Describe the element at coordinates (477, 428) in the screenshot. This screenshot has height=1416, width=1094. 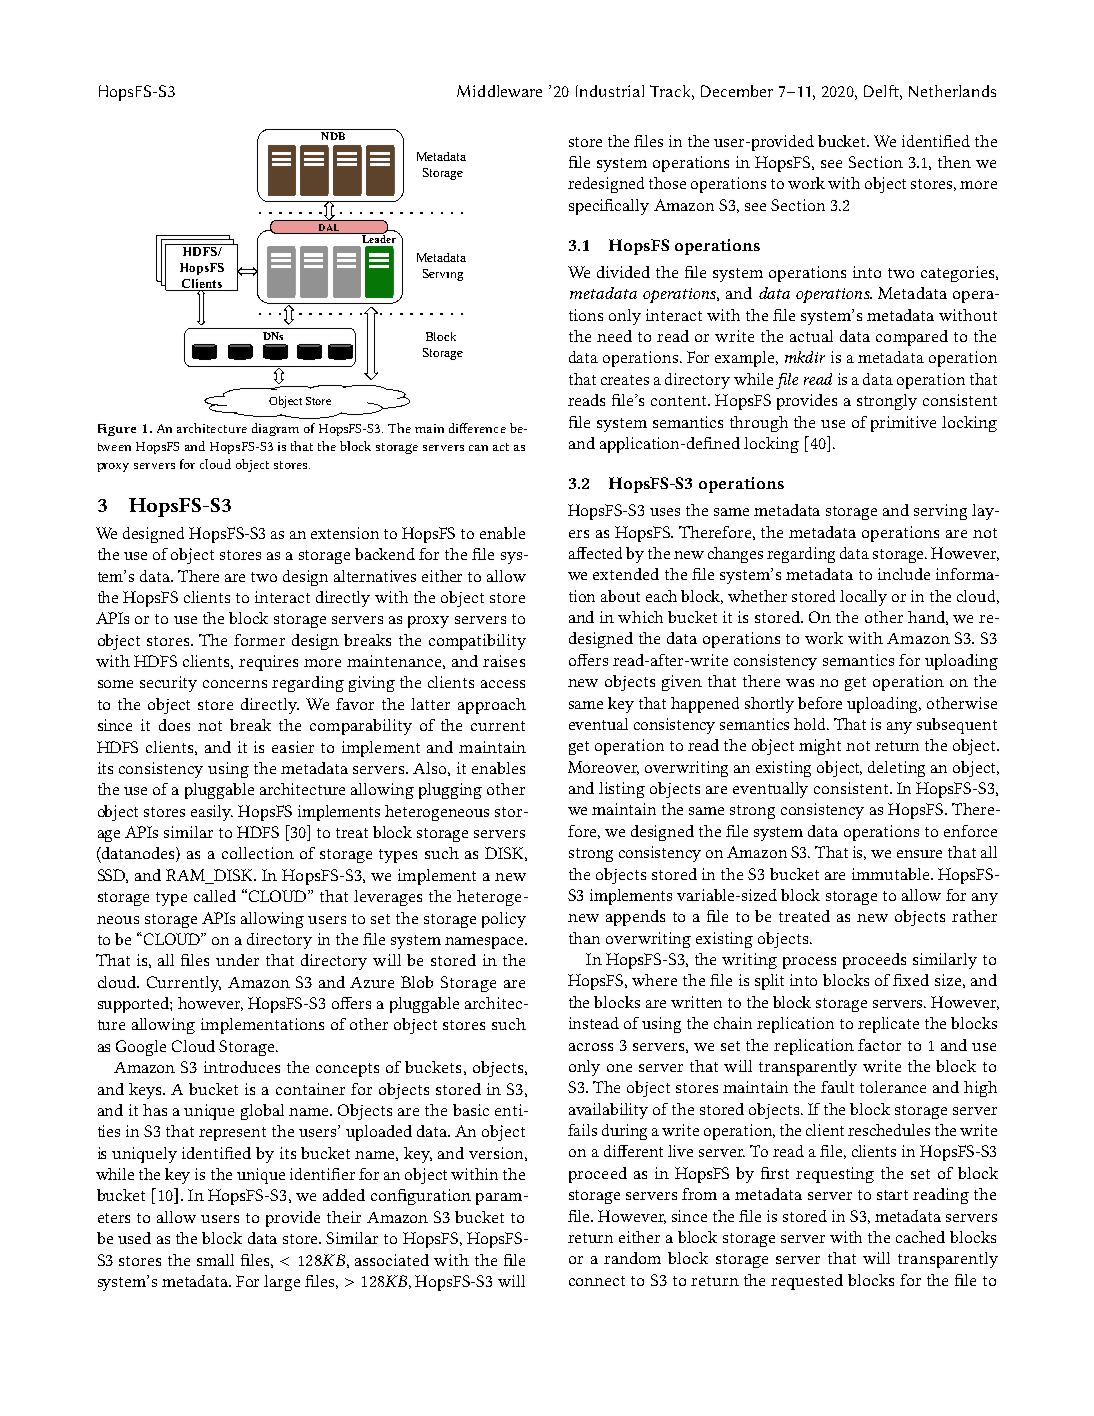
I see `difference` at that location.
